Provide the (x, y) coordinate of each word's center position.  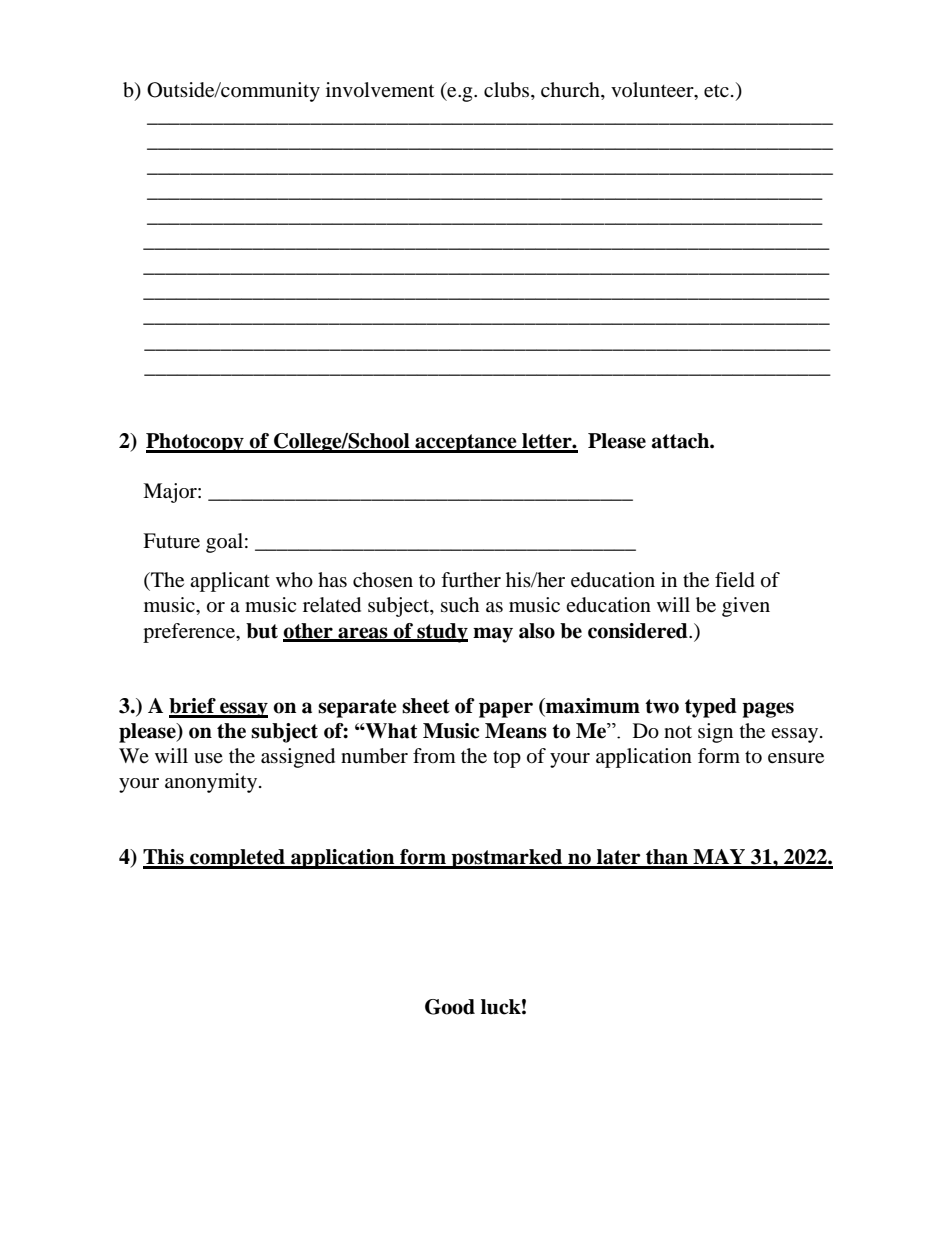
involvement (380, 90)
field (735, 580)
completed (237, 859)
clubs (508, 91)
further (471, 580)
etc (716, 91)
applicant (230, 582)
